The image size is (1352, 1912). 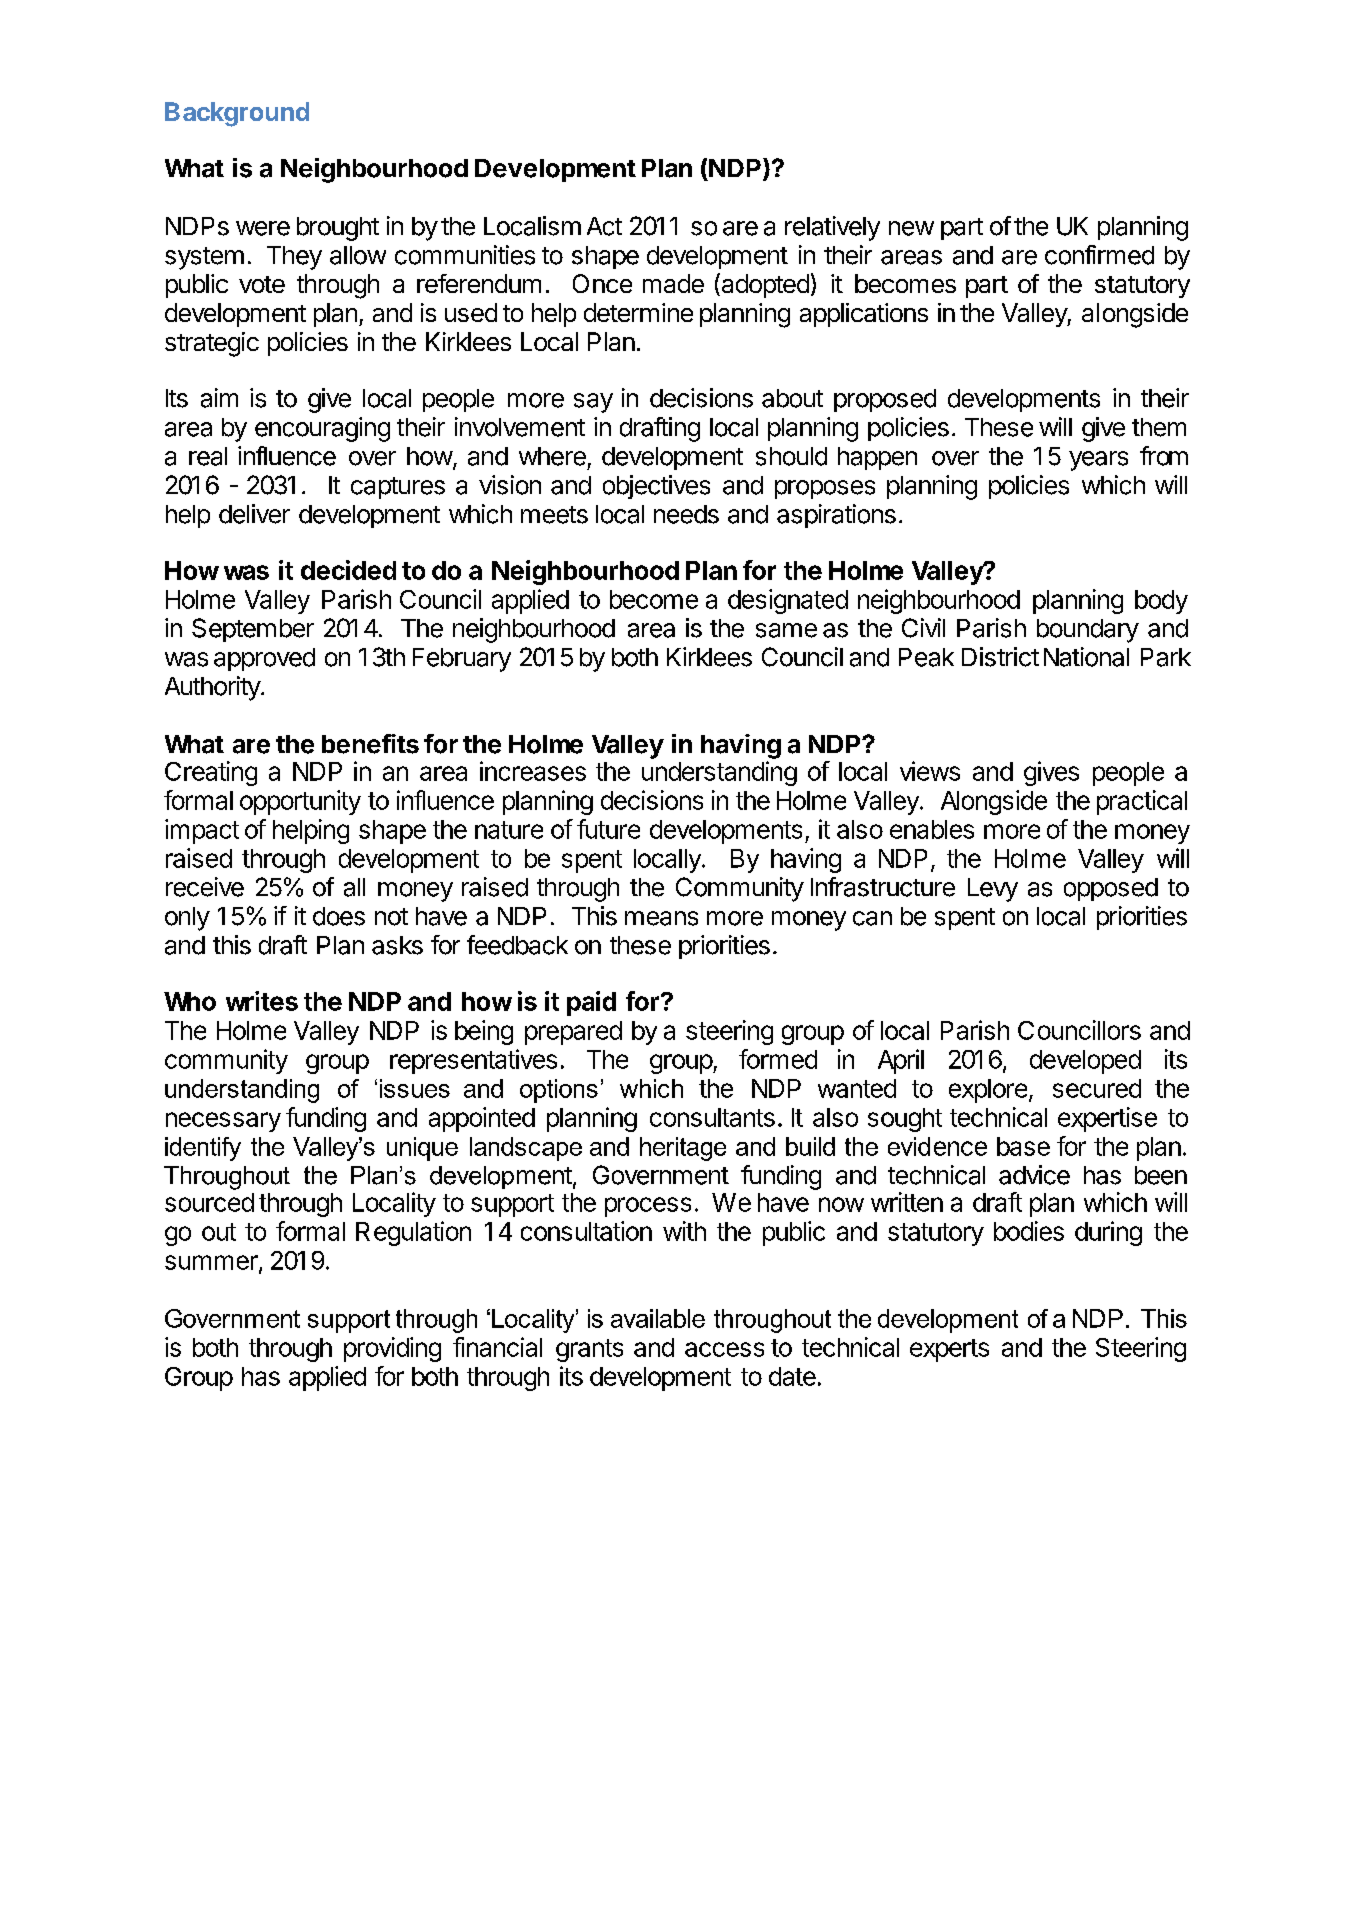 What do you see at coordinates (370, 744) in the screenshot?
I see `benefits` at bounding box center [370, 744].
